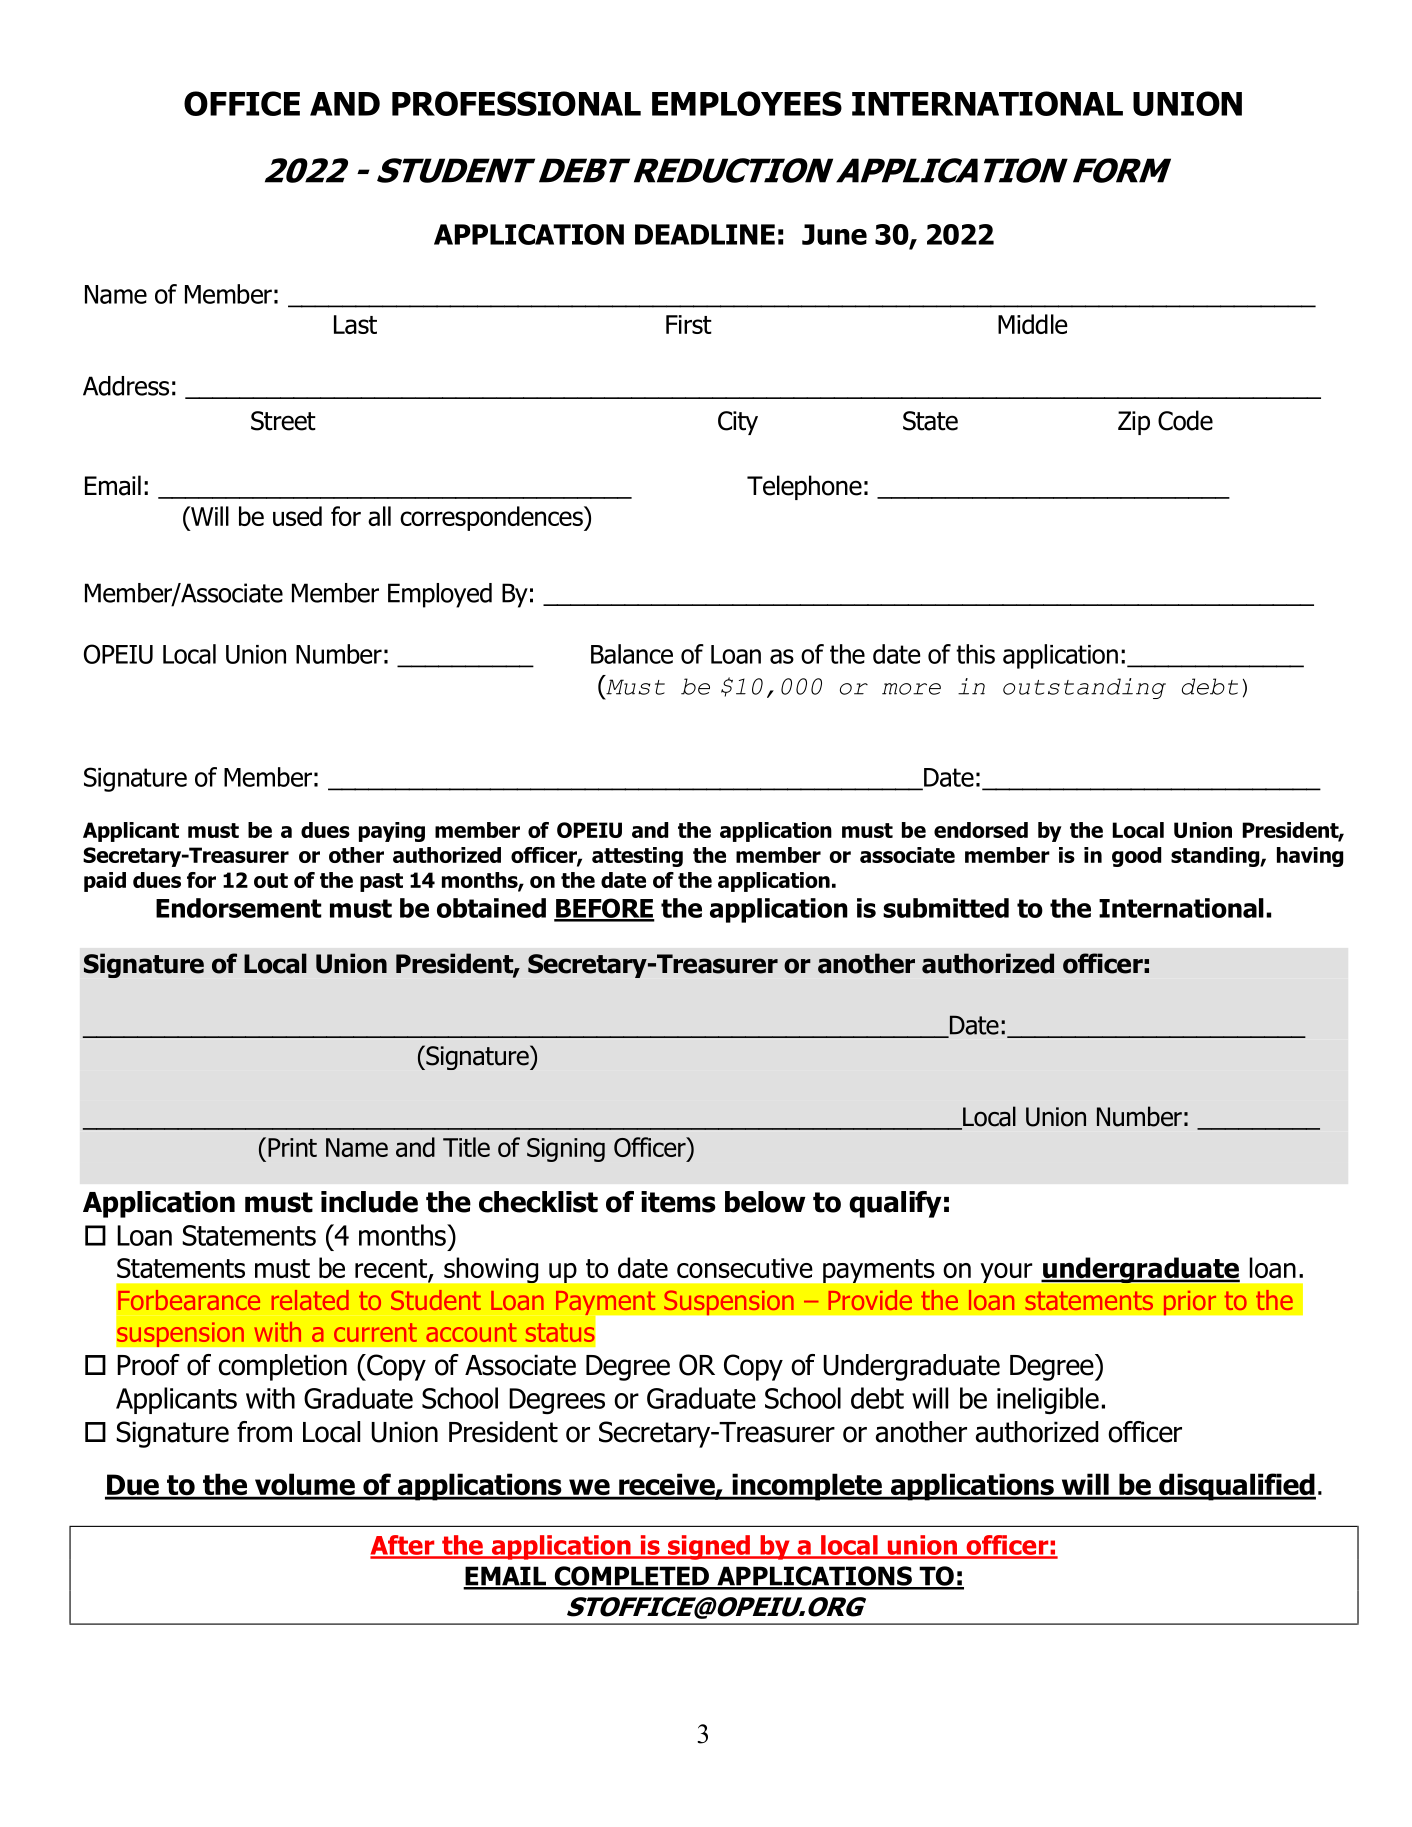 The width and height of the page is (1412, 1827). What do you see at coordinates (709, 1547) in the page?
I see `signed` at bounding box center [709, 1547].
